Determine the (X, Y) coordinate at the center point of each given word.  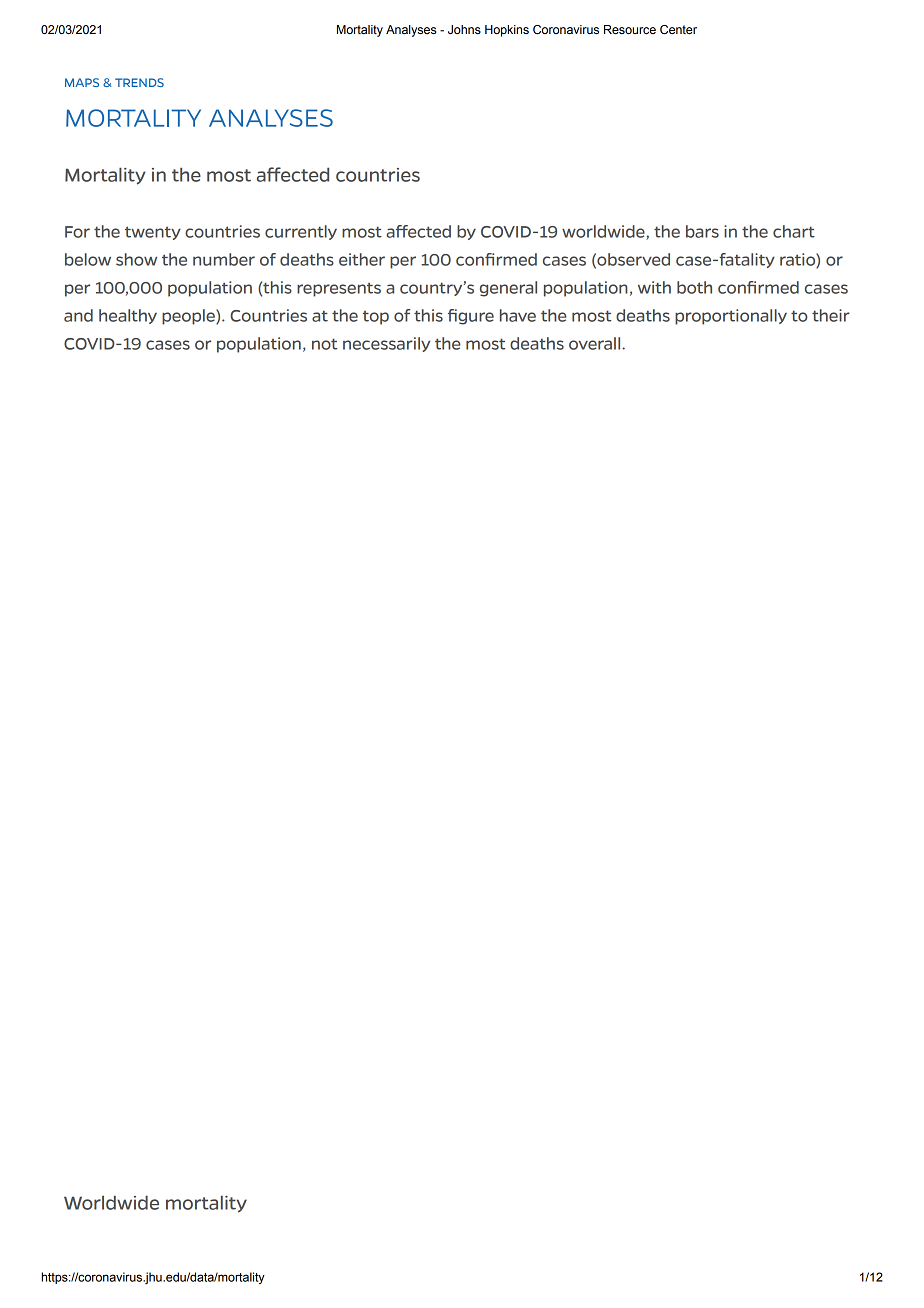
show (136, 259)
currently (301, 232)
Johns (464, 30)
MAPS (82, 82)
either (362, 259)
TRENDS (139, 82)
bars (702, 231)
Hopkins (507, 31)
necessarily (386, 344)
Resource (630, 30)
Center (678, 30)
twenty (153, 233)
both (694, 287)
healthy (128, 316)
